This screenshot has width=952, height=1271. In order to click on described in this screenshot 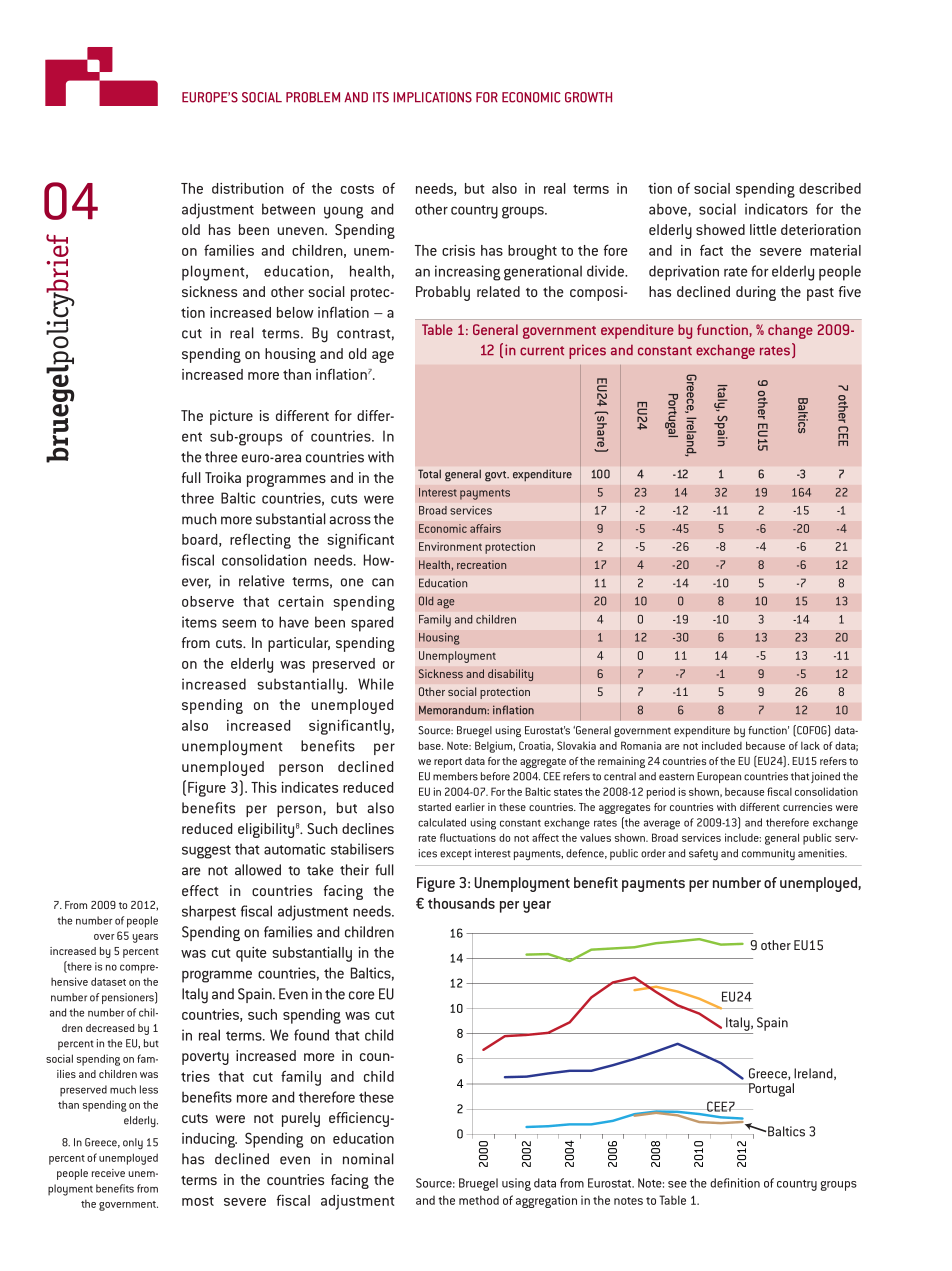, I will do `click(830, 188)`.
